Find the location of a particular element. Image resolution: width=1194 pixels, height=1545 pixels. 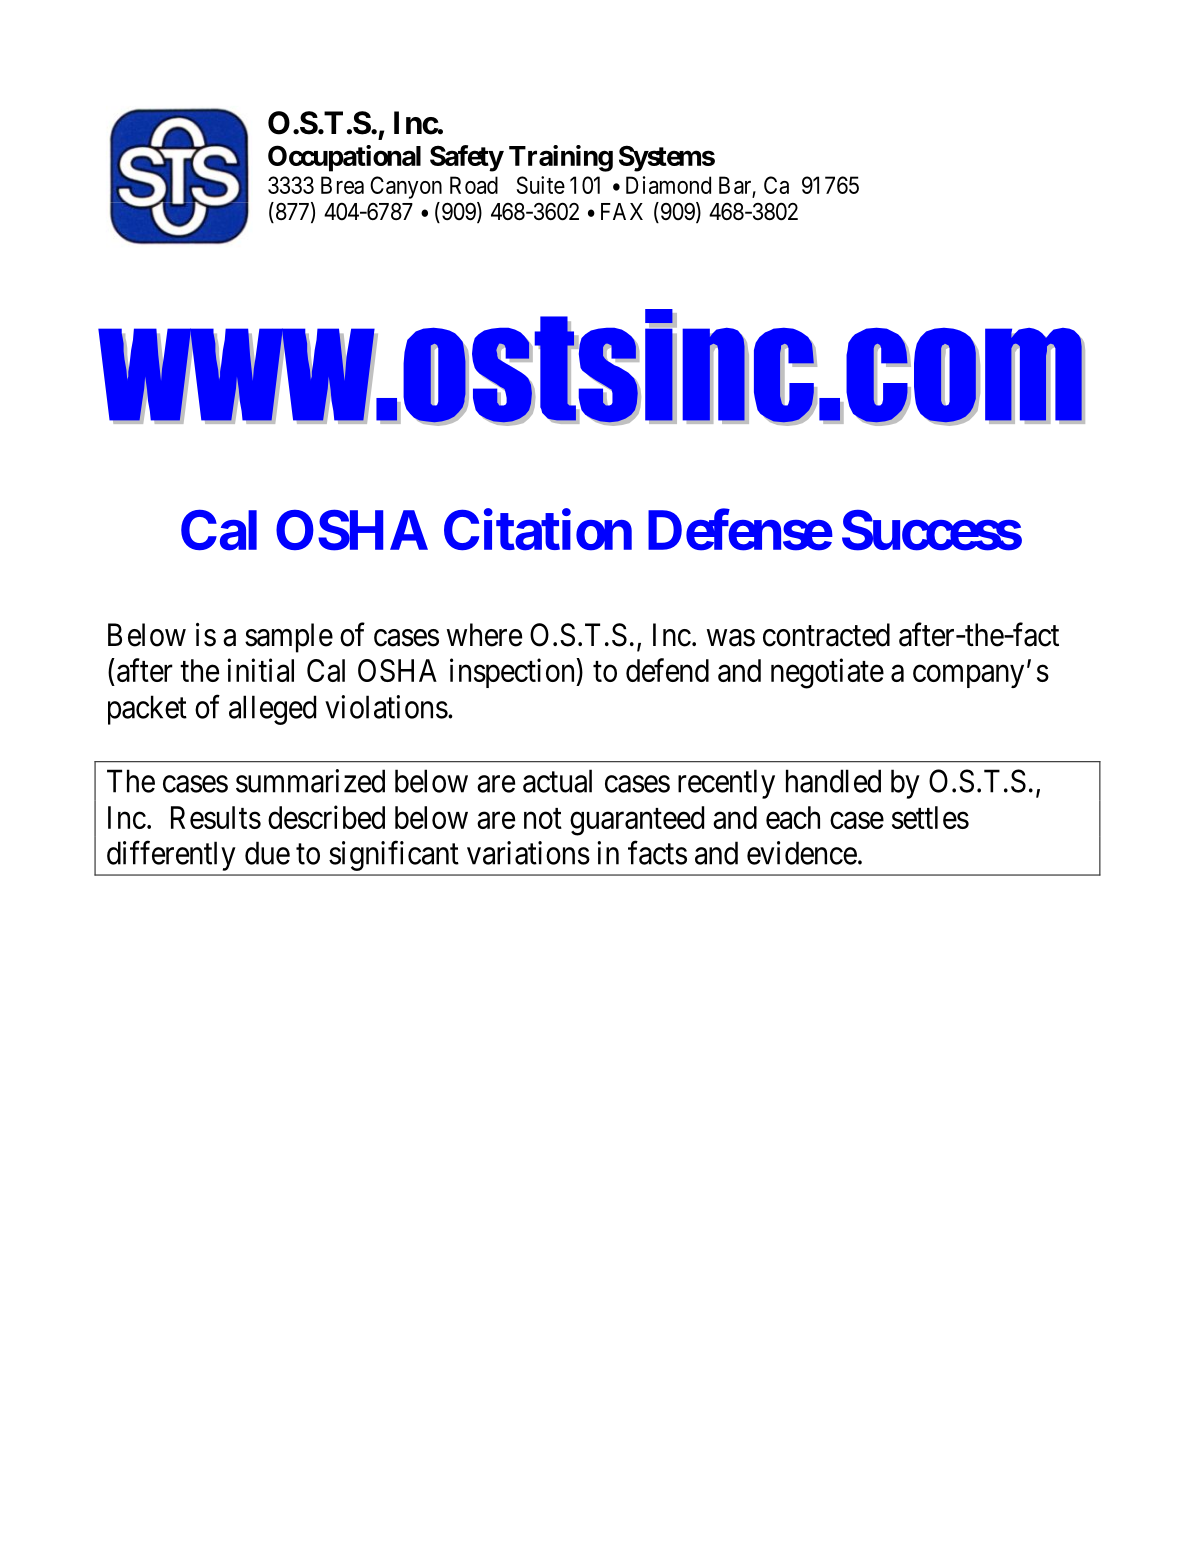

FAX is located at coordinates (622, 211).
